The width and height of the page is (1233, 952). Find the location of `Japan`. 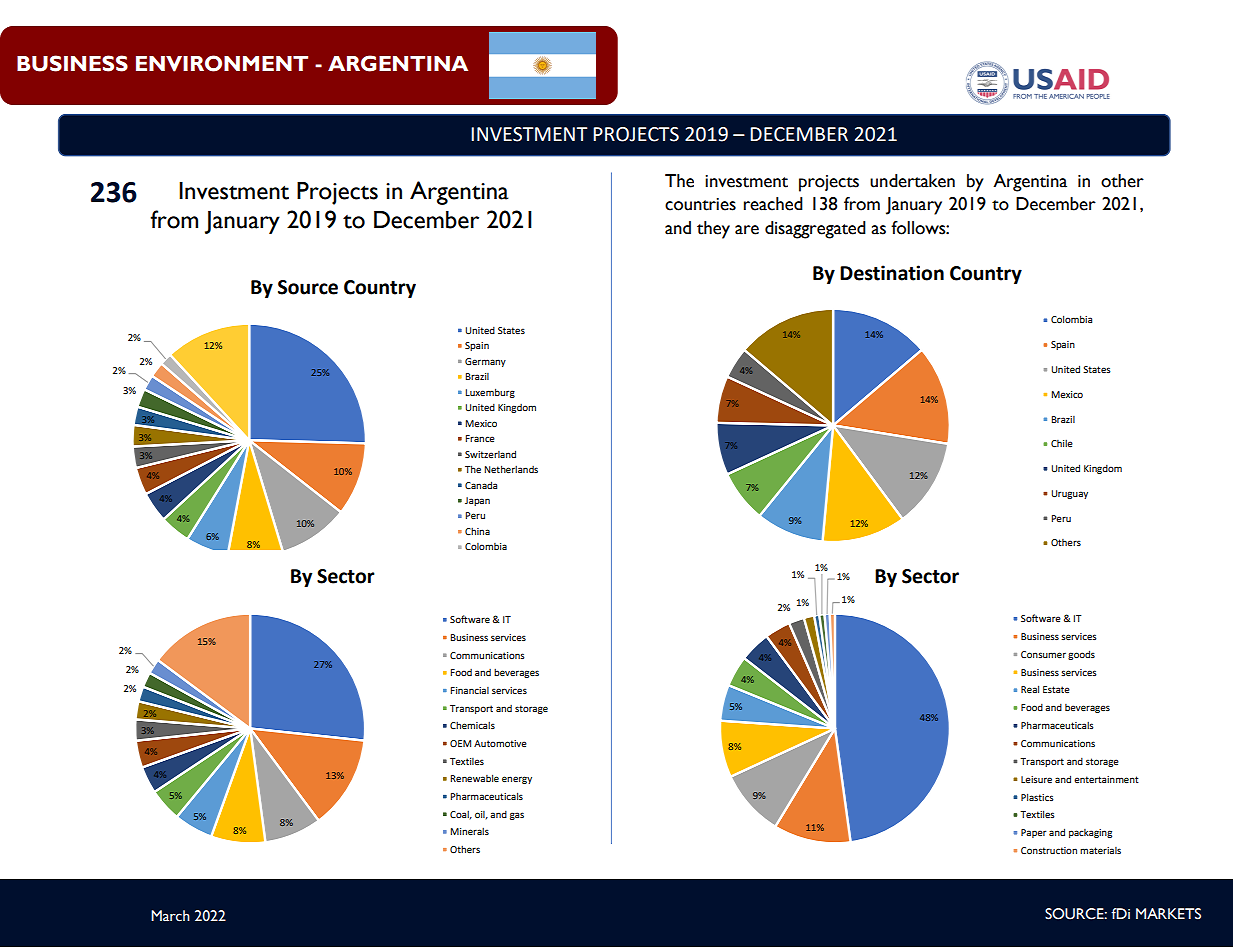

Japan is located at coordinates (477, 501).
